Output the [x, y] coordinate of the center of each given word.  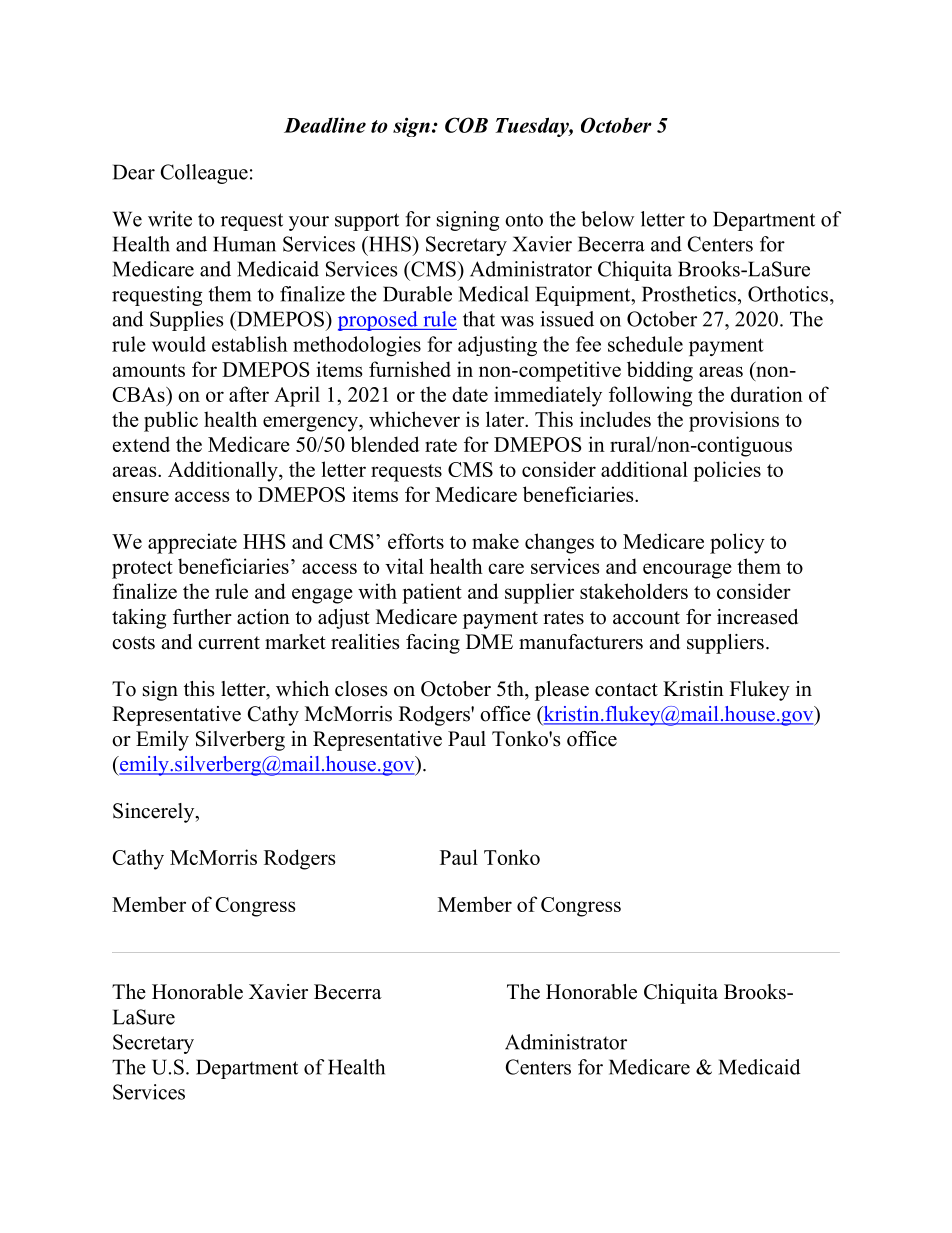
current [229, 643]
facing [433, 644]
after [249, 394]
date [470, 394]
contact [626, 690]
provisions [734, 421]
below [607, 219]
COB [466, 125]
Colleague [204, 174]
